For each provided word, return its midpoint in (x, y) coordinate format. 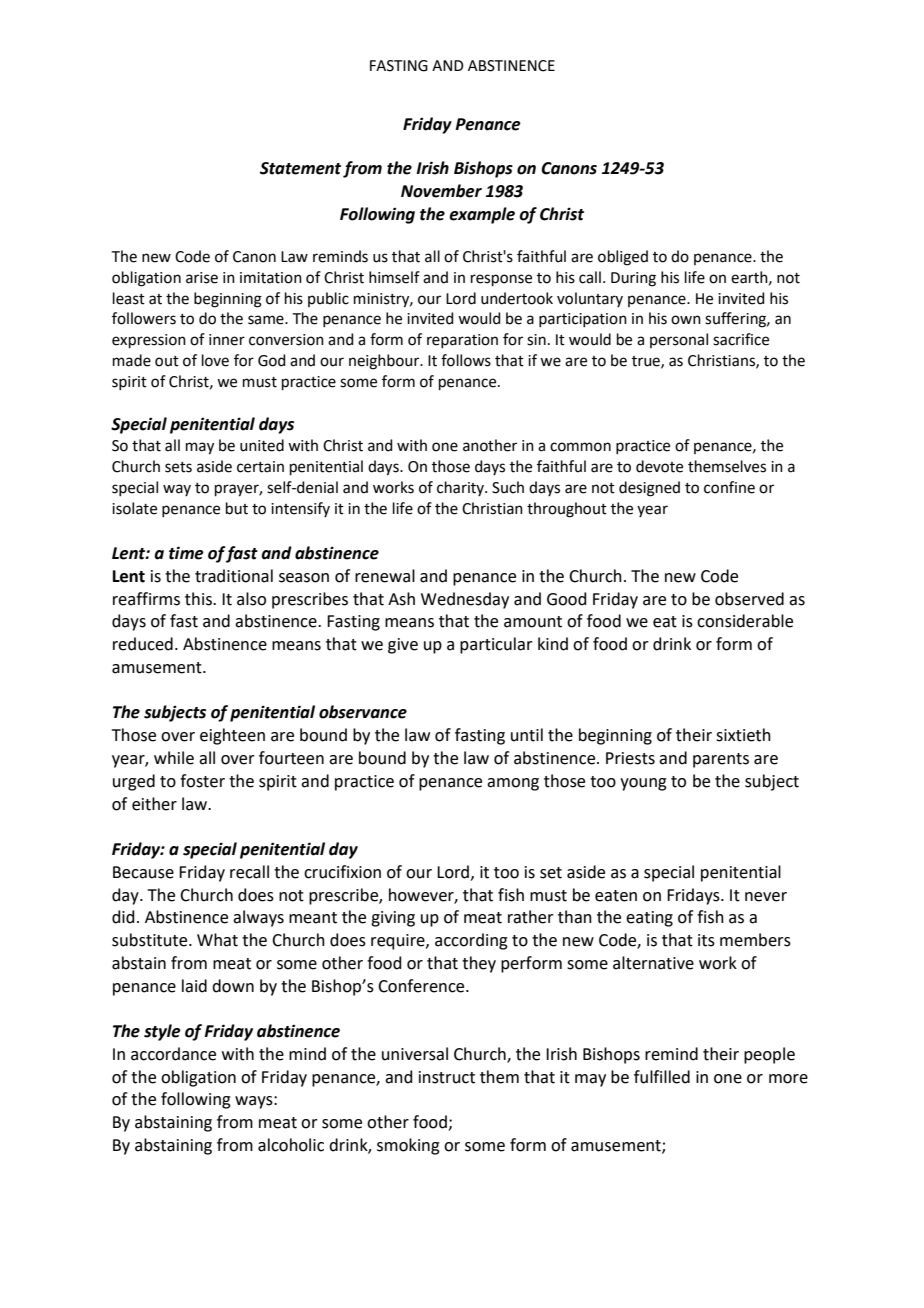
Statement (300, 168)
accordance (173, 1054)
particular (496, 645)
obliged (623, 258)
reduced (143, 644)
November (441, 191)
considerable (745, 621)
